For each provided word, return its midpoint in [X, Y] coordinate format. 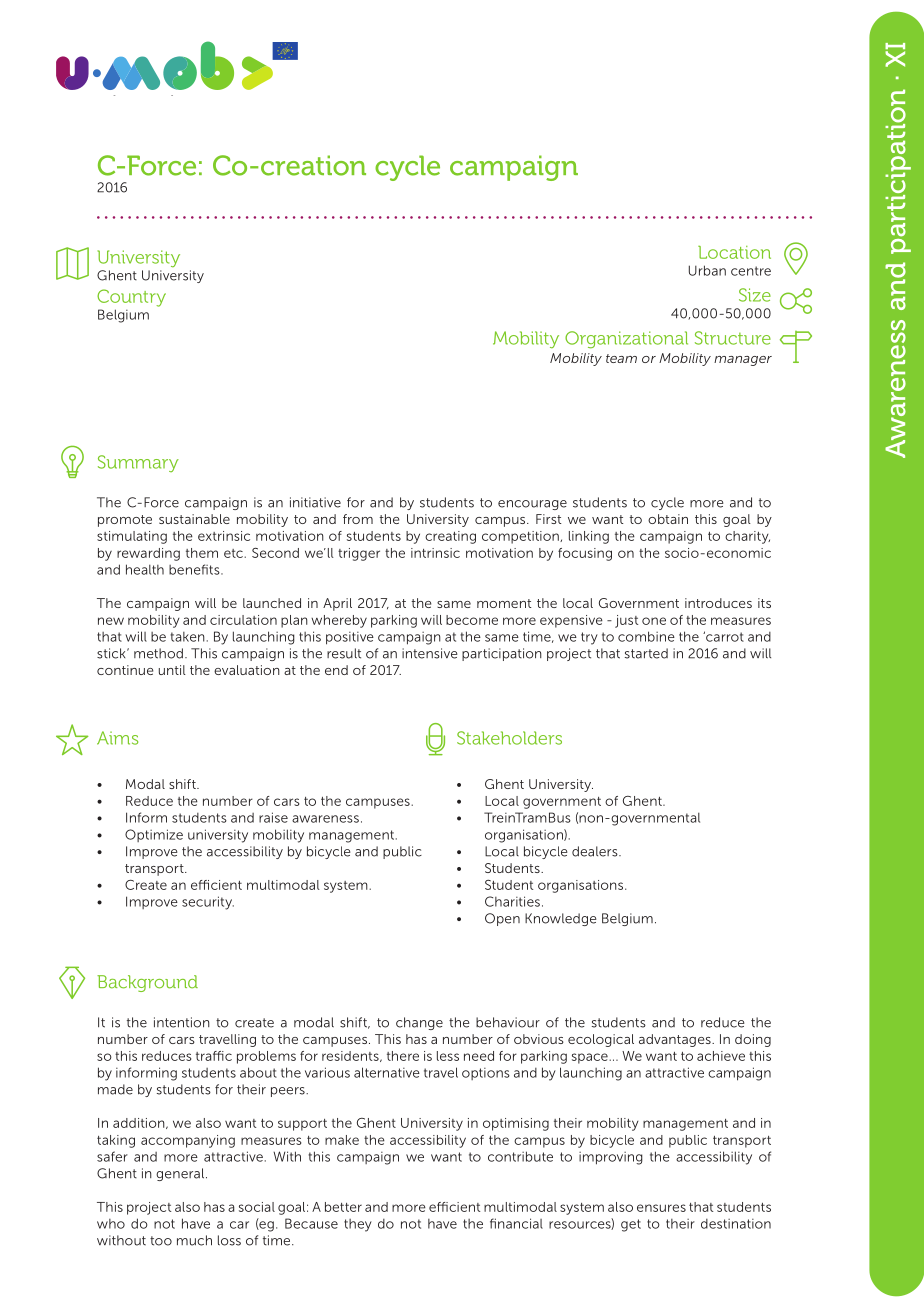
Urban [707, 270]
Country [131, 298]
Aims [117, 738]
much [194, 1240]
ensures [661, 1208]
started [646, 653]
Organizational [626, 340]
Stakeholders [509, 738]
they [358, 1225]
